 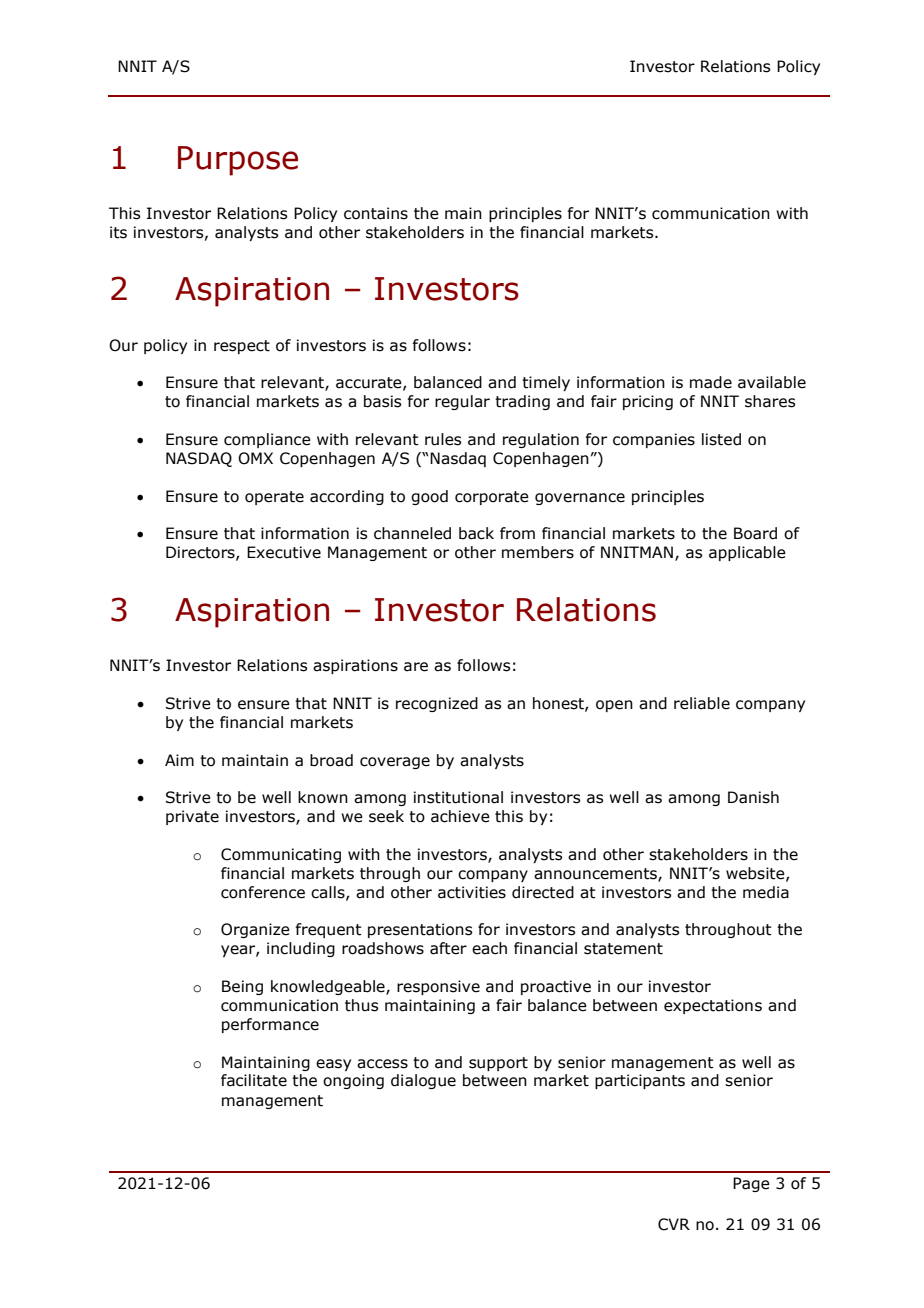 What do you see at coordinates (238, 161) in the document?
I see `Purpose` at bounding box center [238, 161].
